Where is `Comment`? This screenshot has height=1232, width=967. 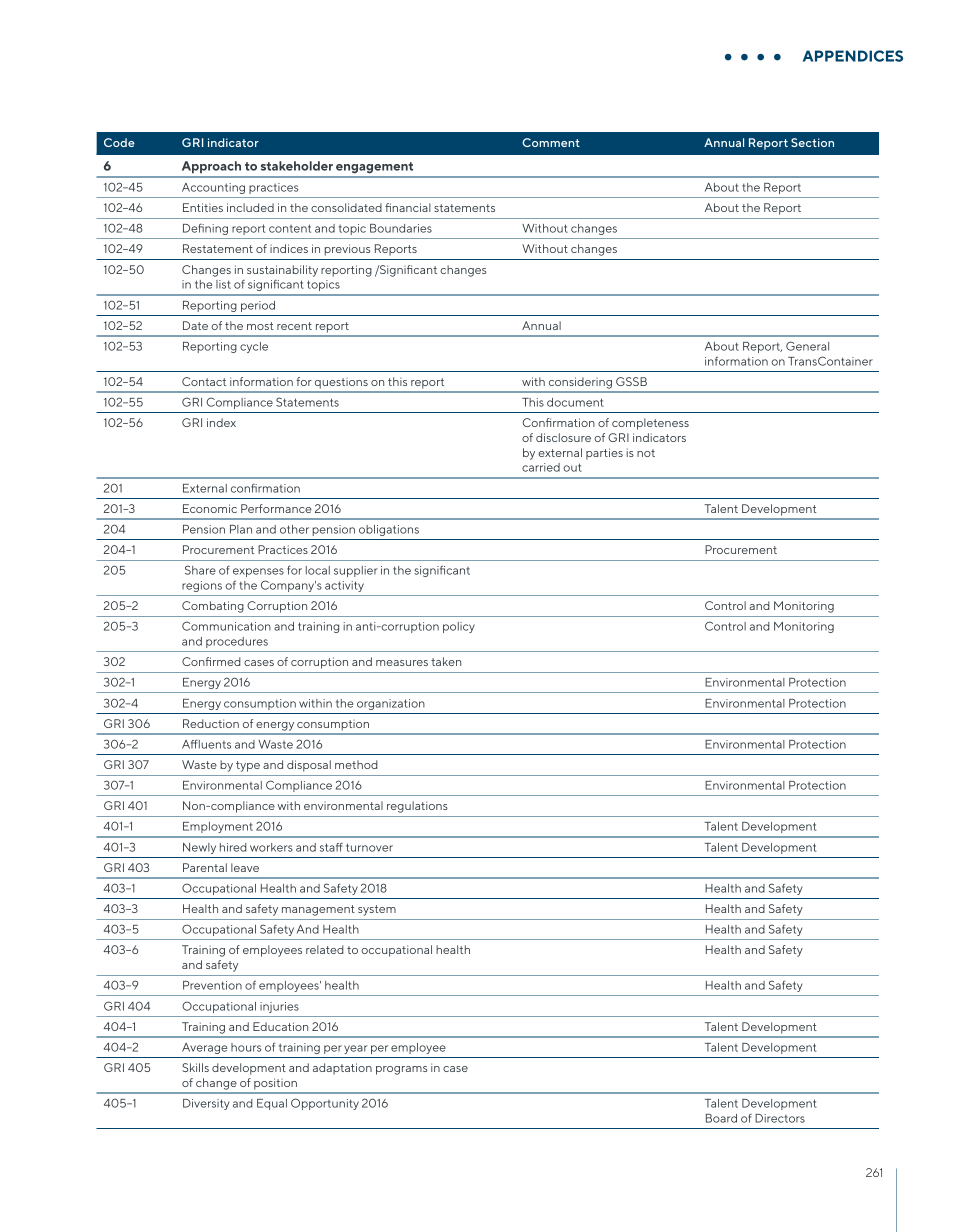
Comment is located at coordinates (551, 142).
